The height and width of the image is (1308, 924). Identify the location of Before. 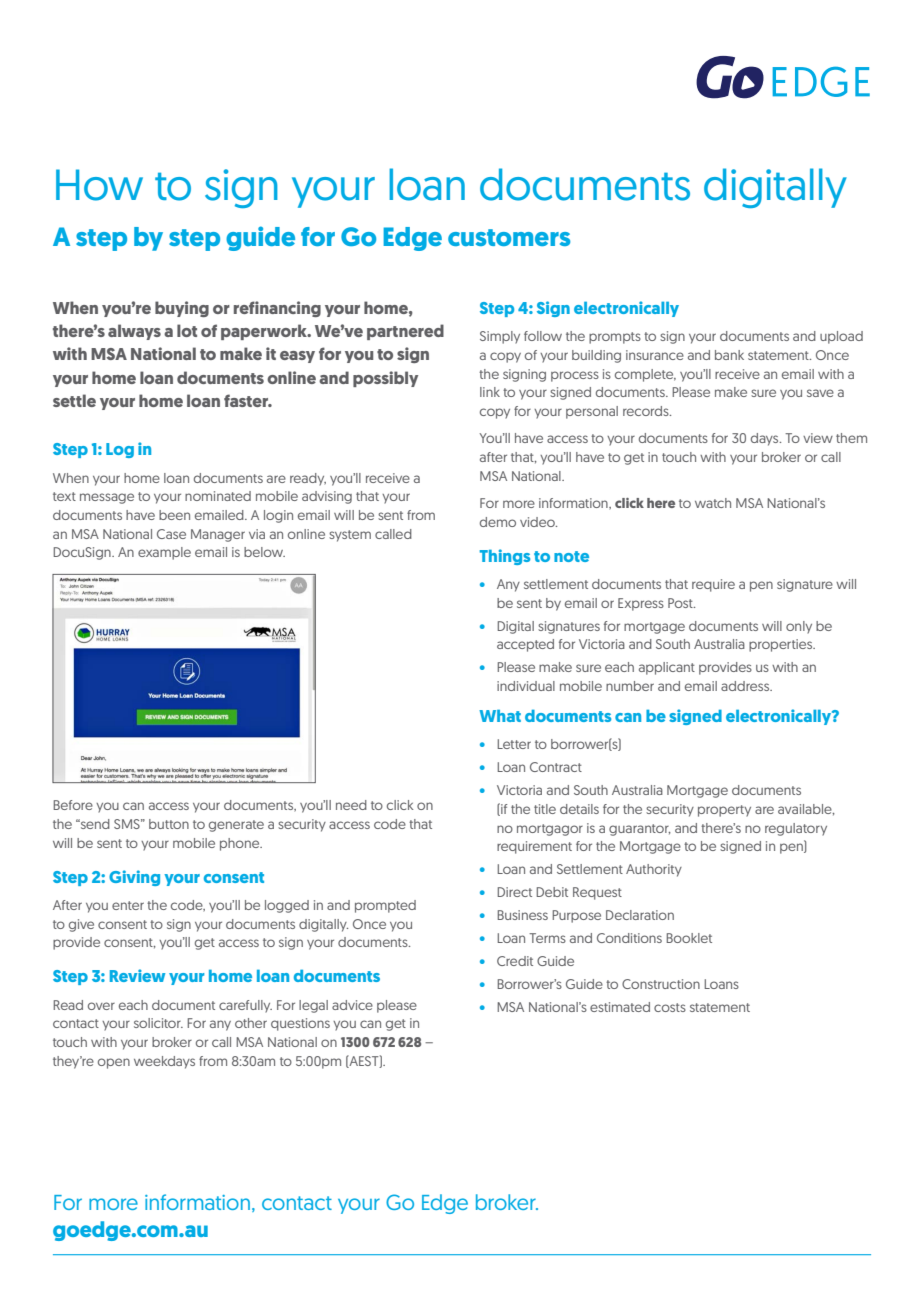
(73, 805).
